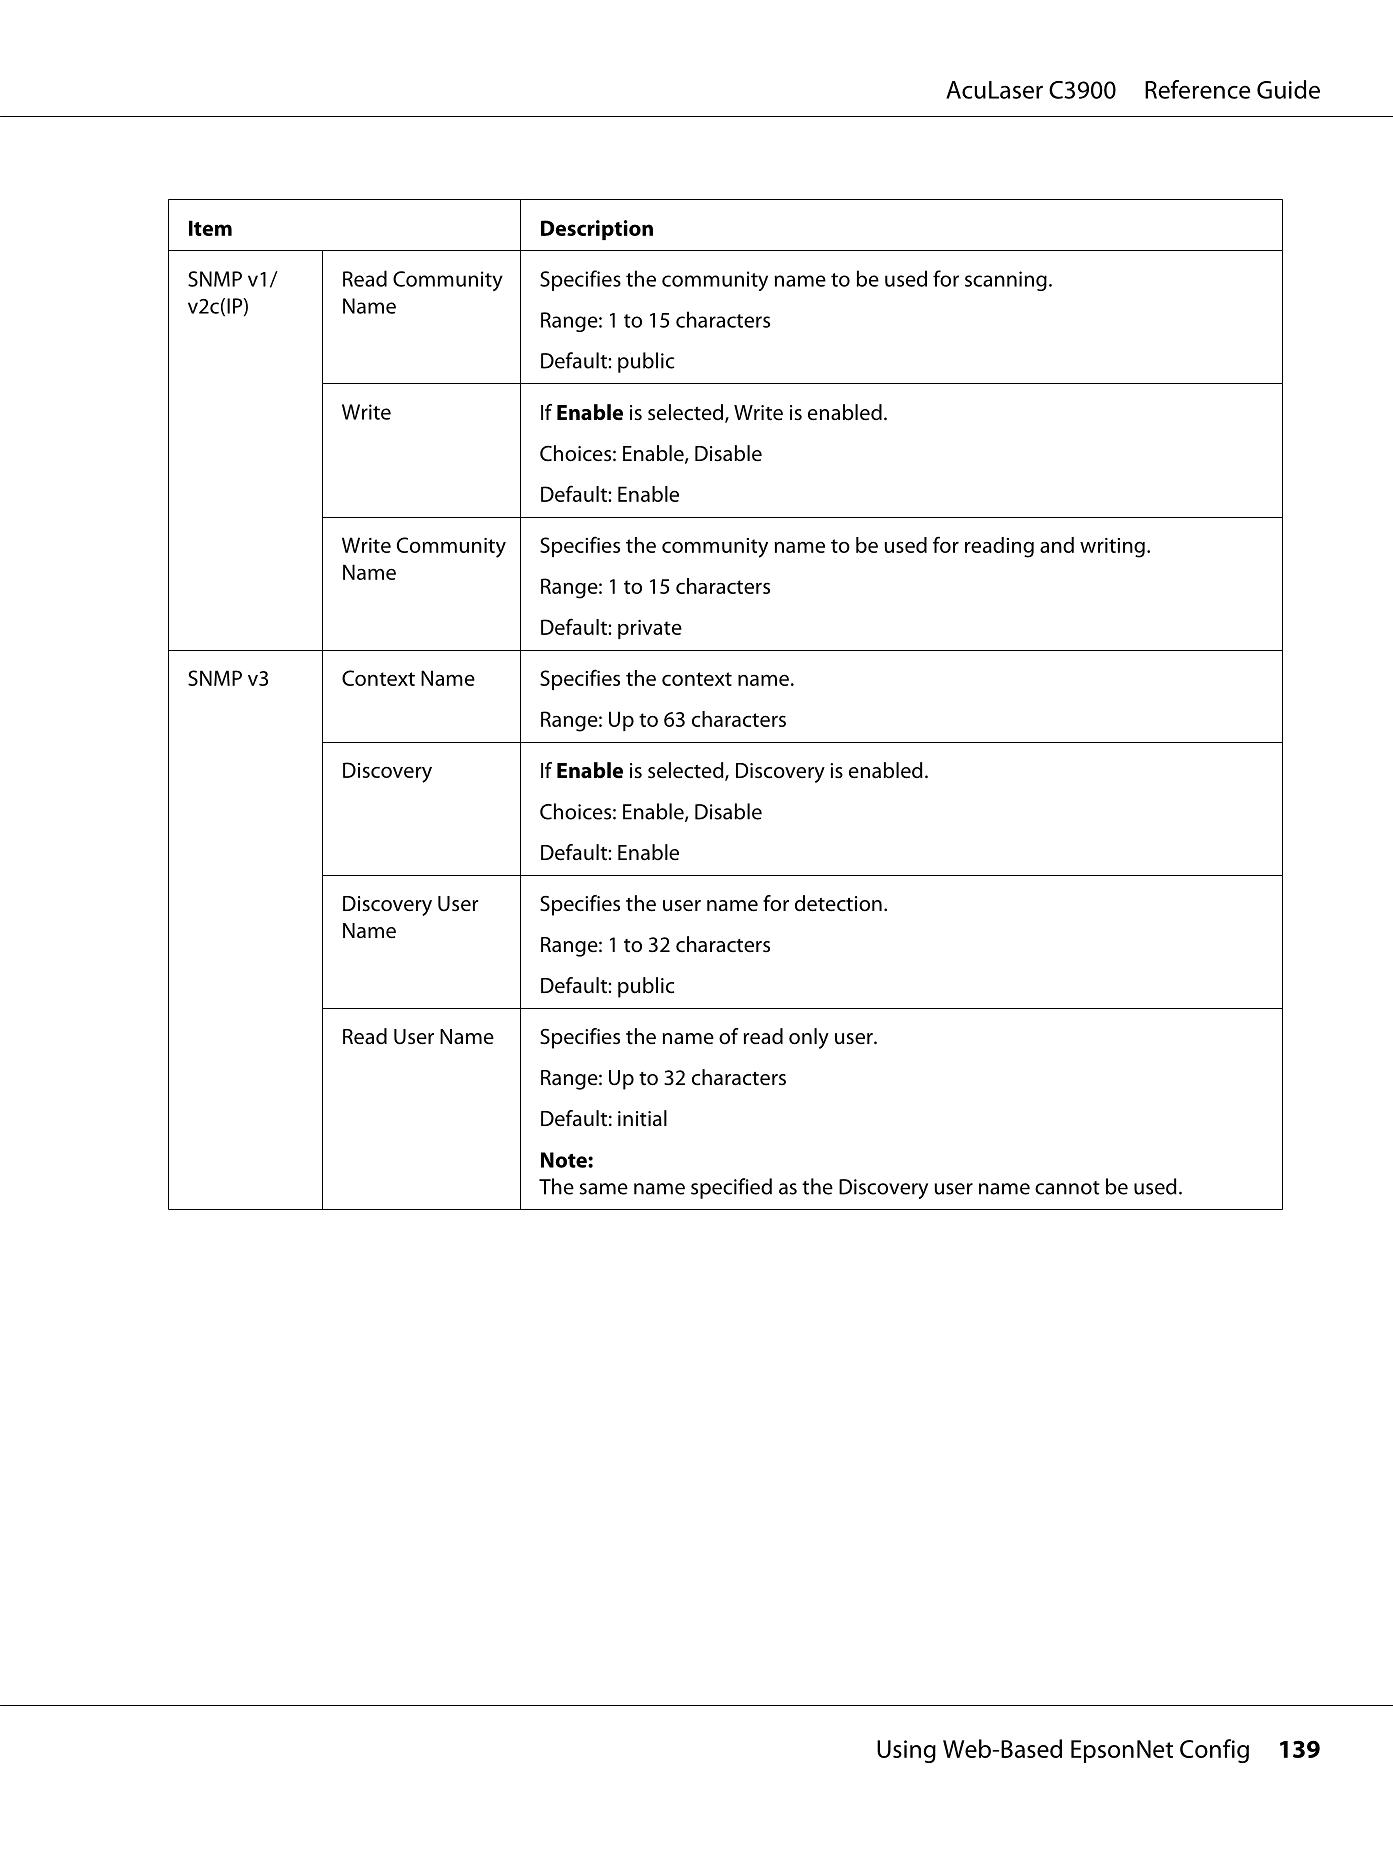 This screenshot has height=1859, width=1393. Describe the element at coordinates (731, 1188) in the screenshot. I see `specified` at that location.
